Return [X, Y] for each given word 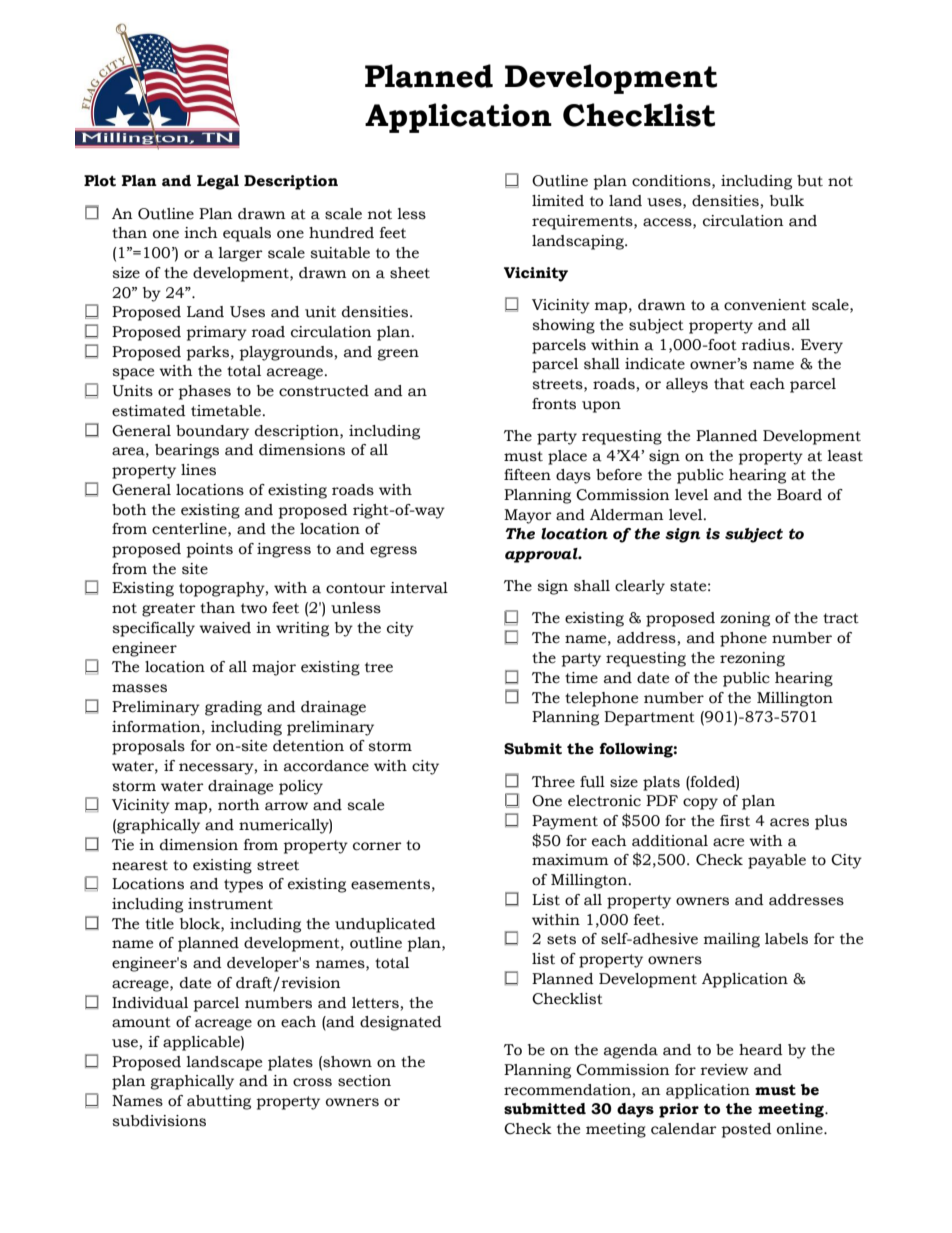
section [364, 1081]
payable [777, 861]
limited [558, 201]
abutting [219, 1102]
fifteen [527, 475]
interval [419, 588]
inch [201, 233]
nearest [140, 865]
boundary [212, 432]
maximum [570, 860]
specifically [153, 629]
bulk [787, 201]
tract [841, 618]
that [729, 384]
